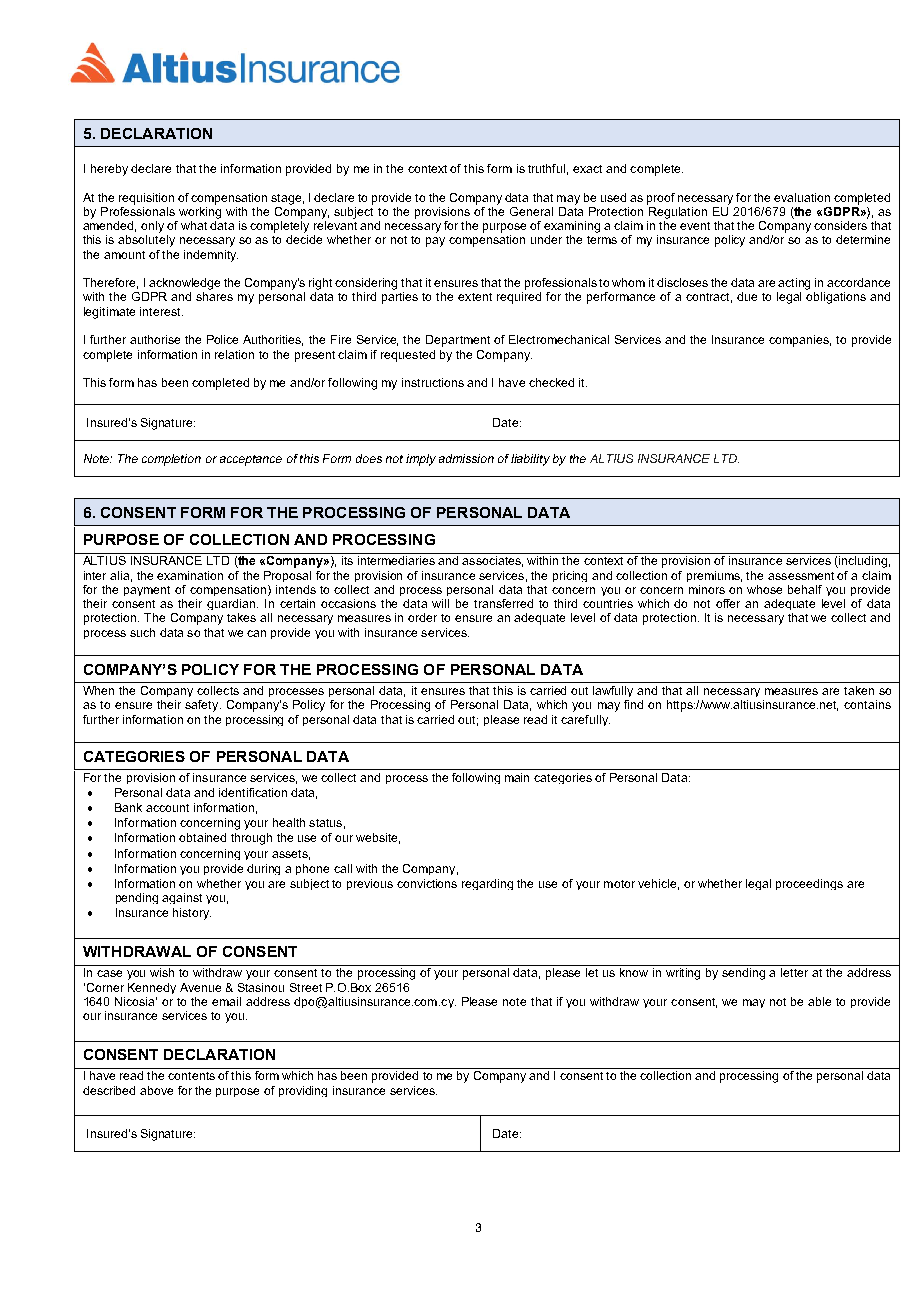  What do you see at coordinates (167, 808) in the page?
I see `account` at bounding box center [167, 808].
